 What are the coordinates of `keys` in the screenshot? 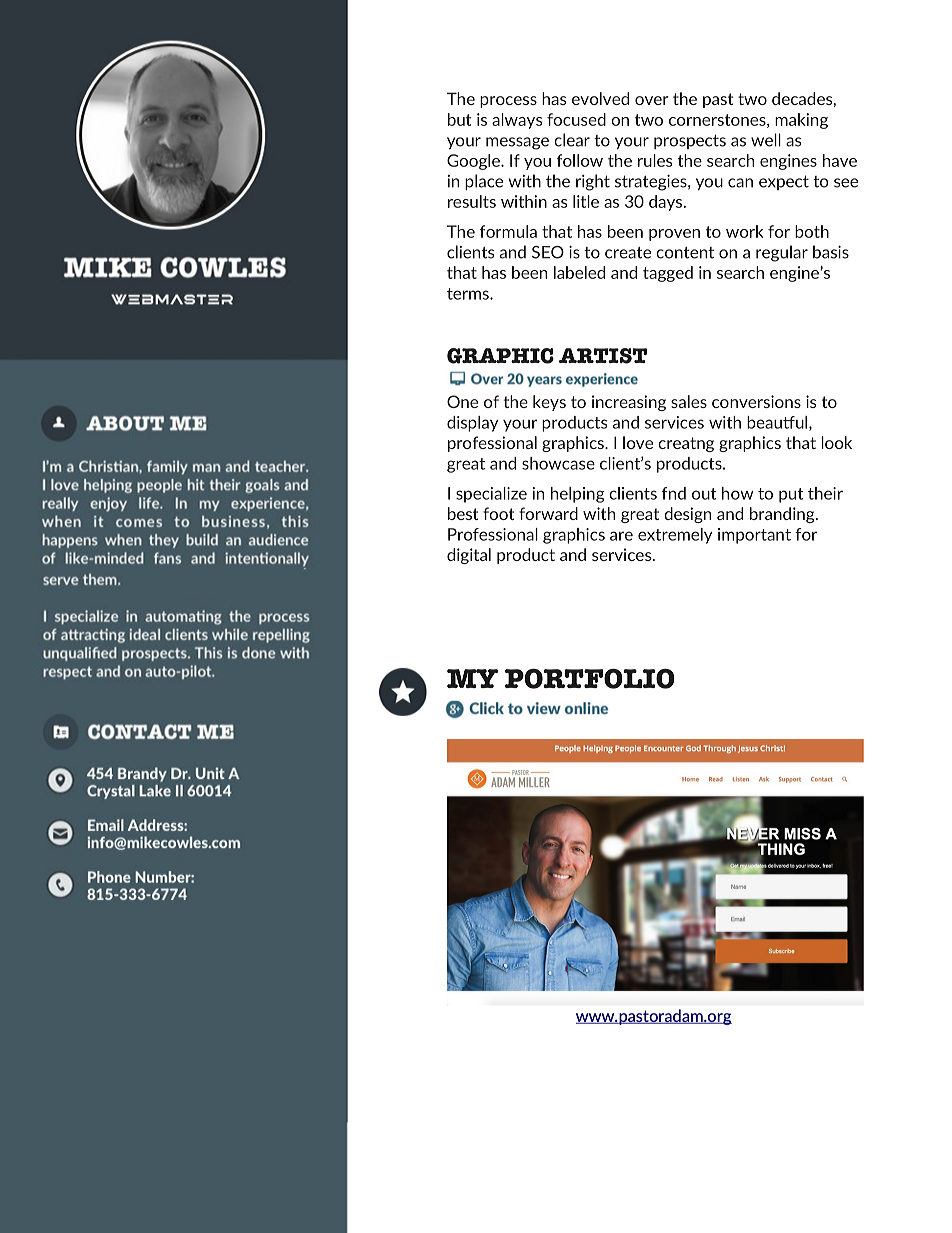 It's located at (549, 403).
